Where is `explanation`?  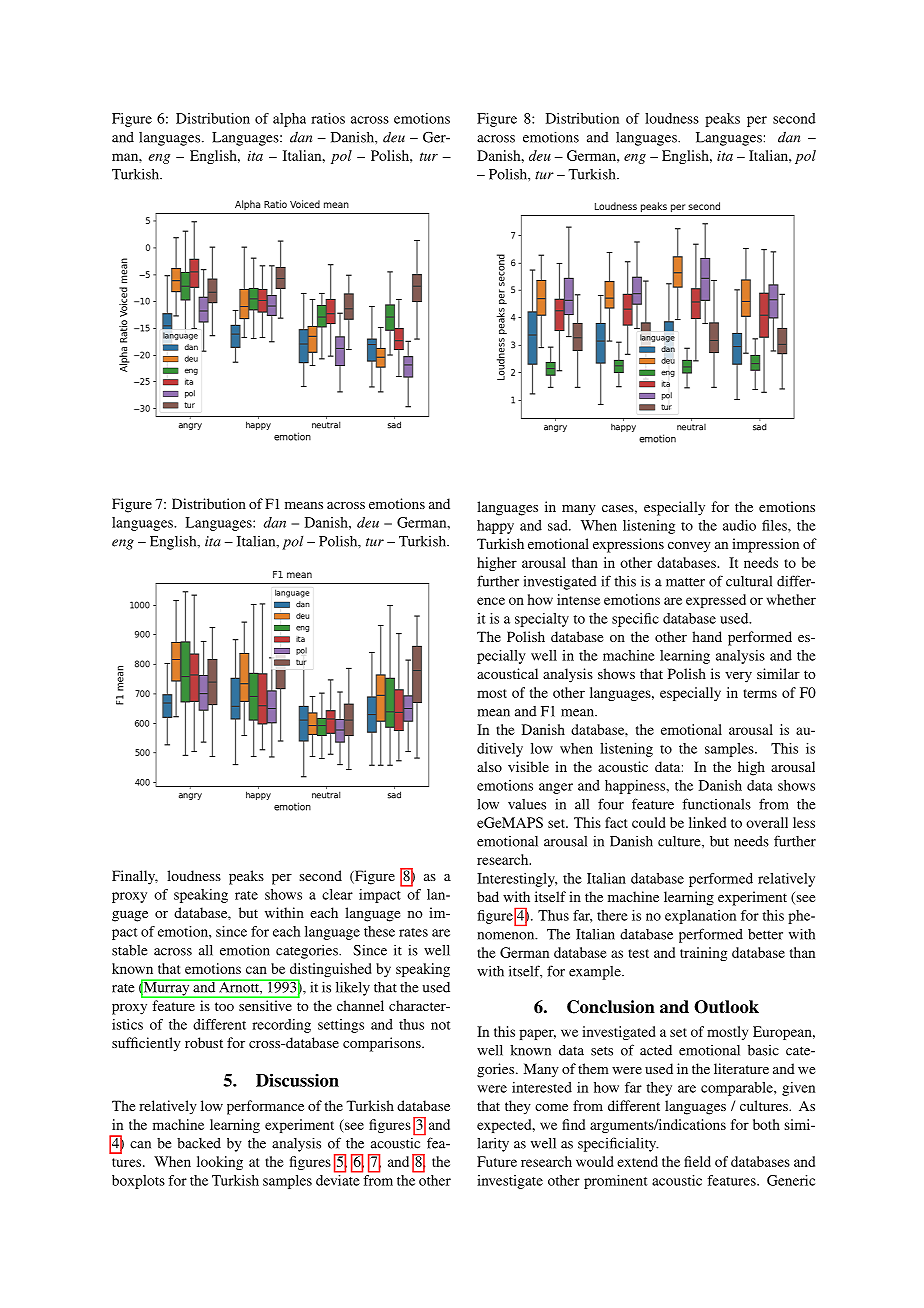
explanation is located at coordinates (700, 917).
